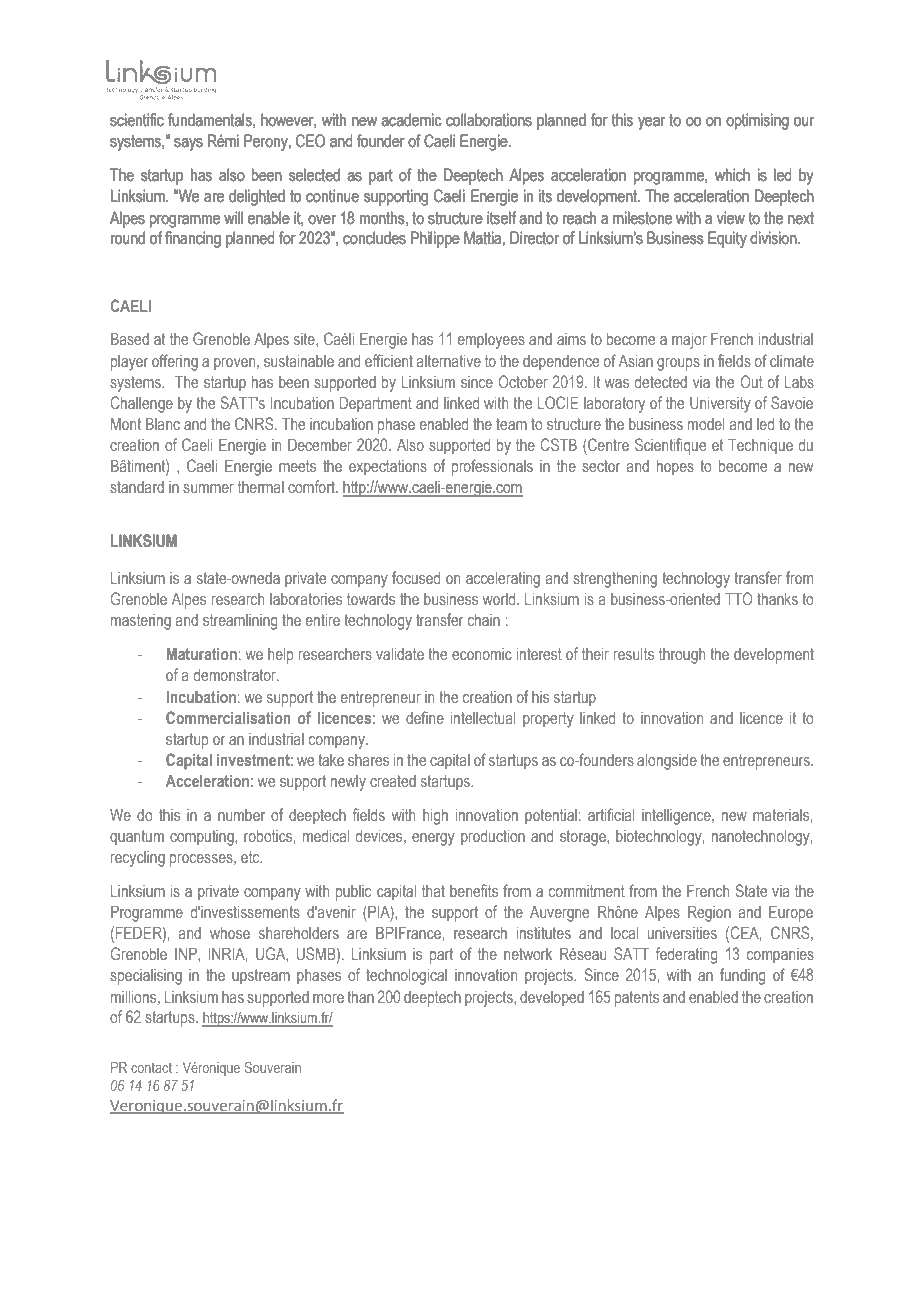  What do you see at coordinates (732, 175) in the screenshot?
I see `which` at bounding box center [732, 175].
